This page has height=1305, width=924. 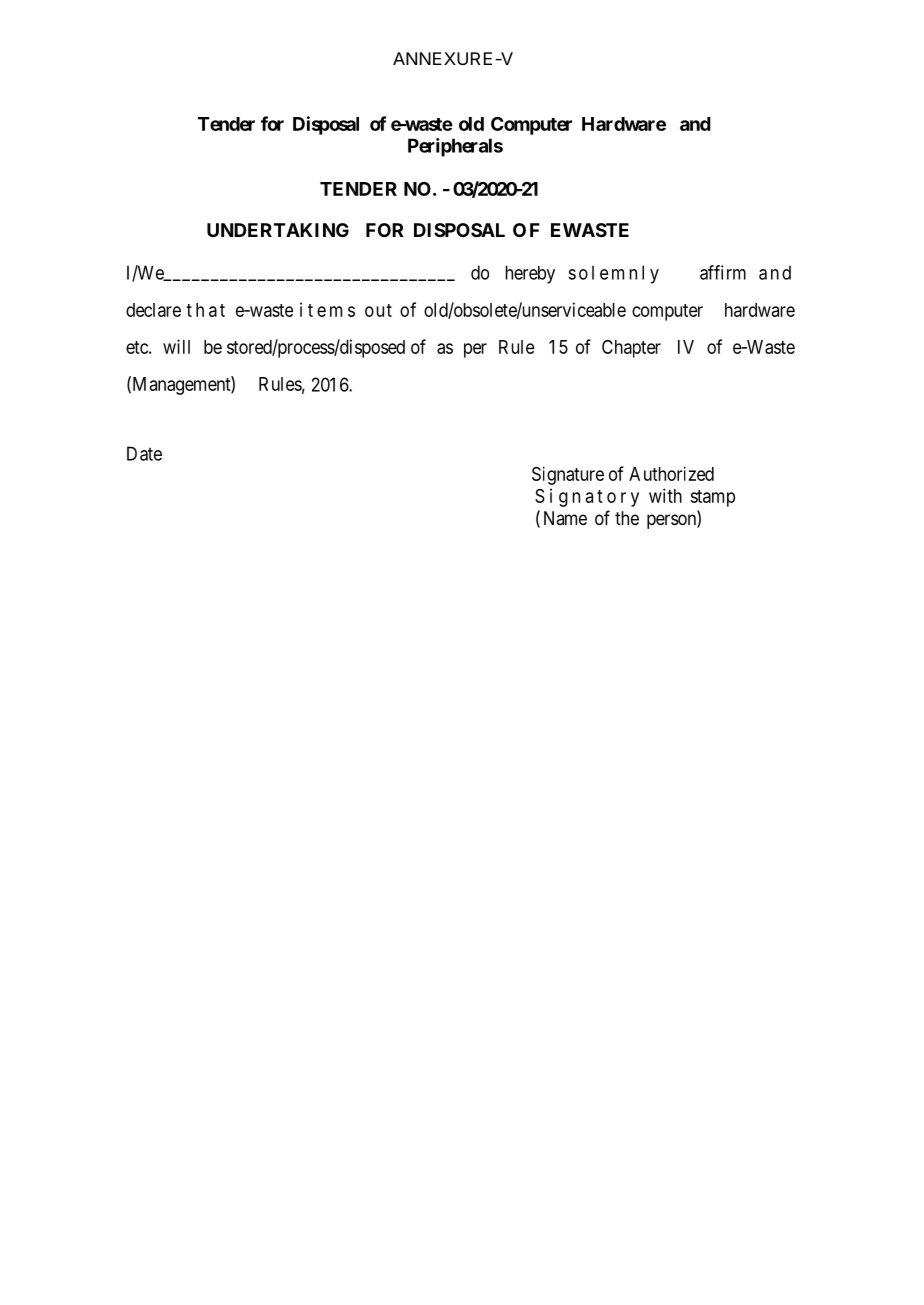 I want to click on hereby, so click(x=530, y=274).
